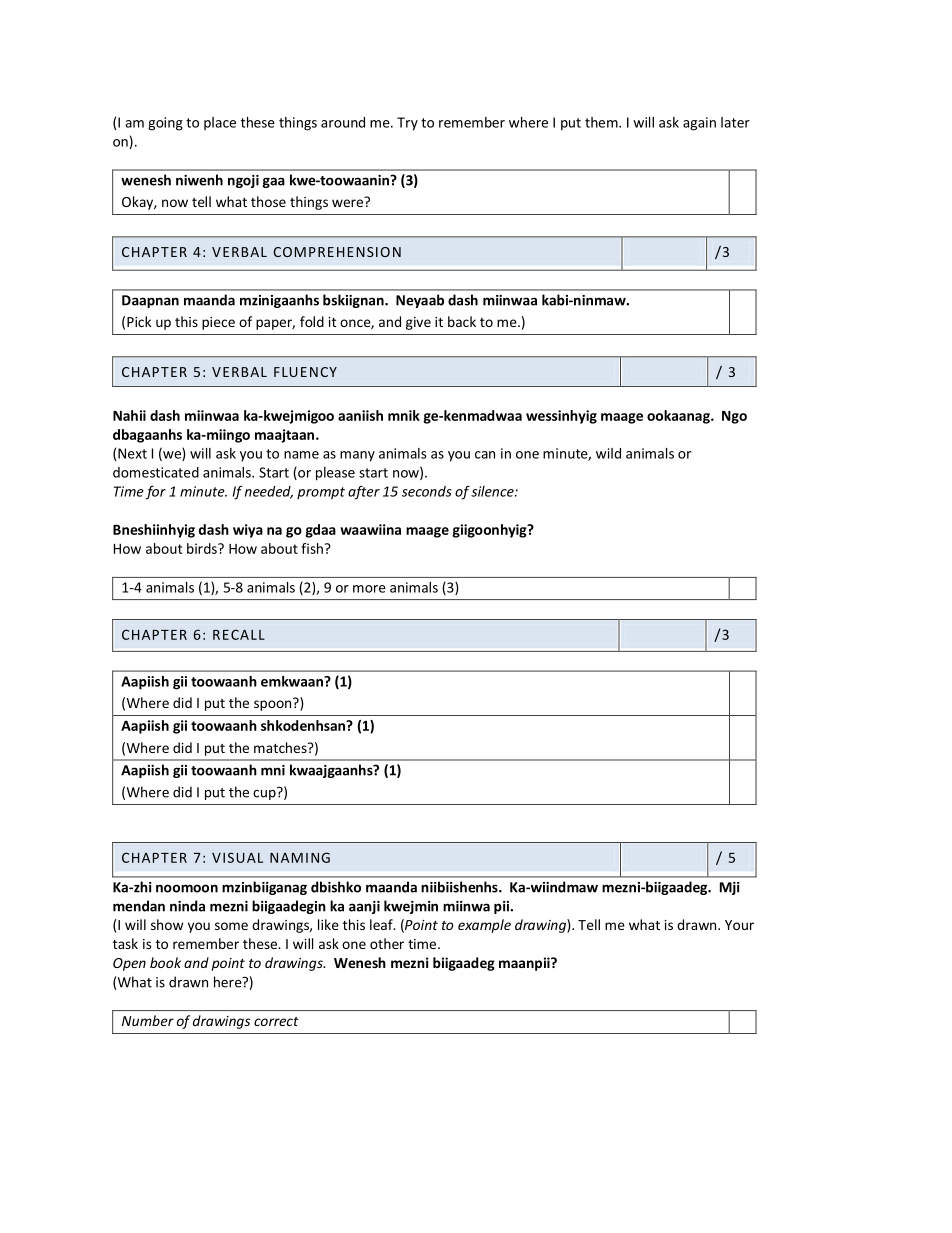 This image has width=952, height=1233. Describe the element at coordinates (485, 455) in the image. I see `can` at that location.
